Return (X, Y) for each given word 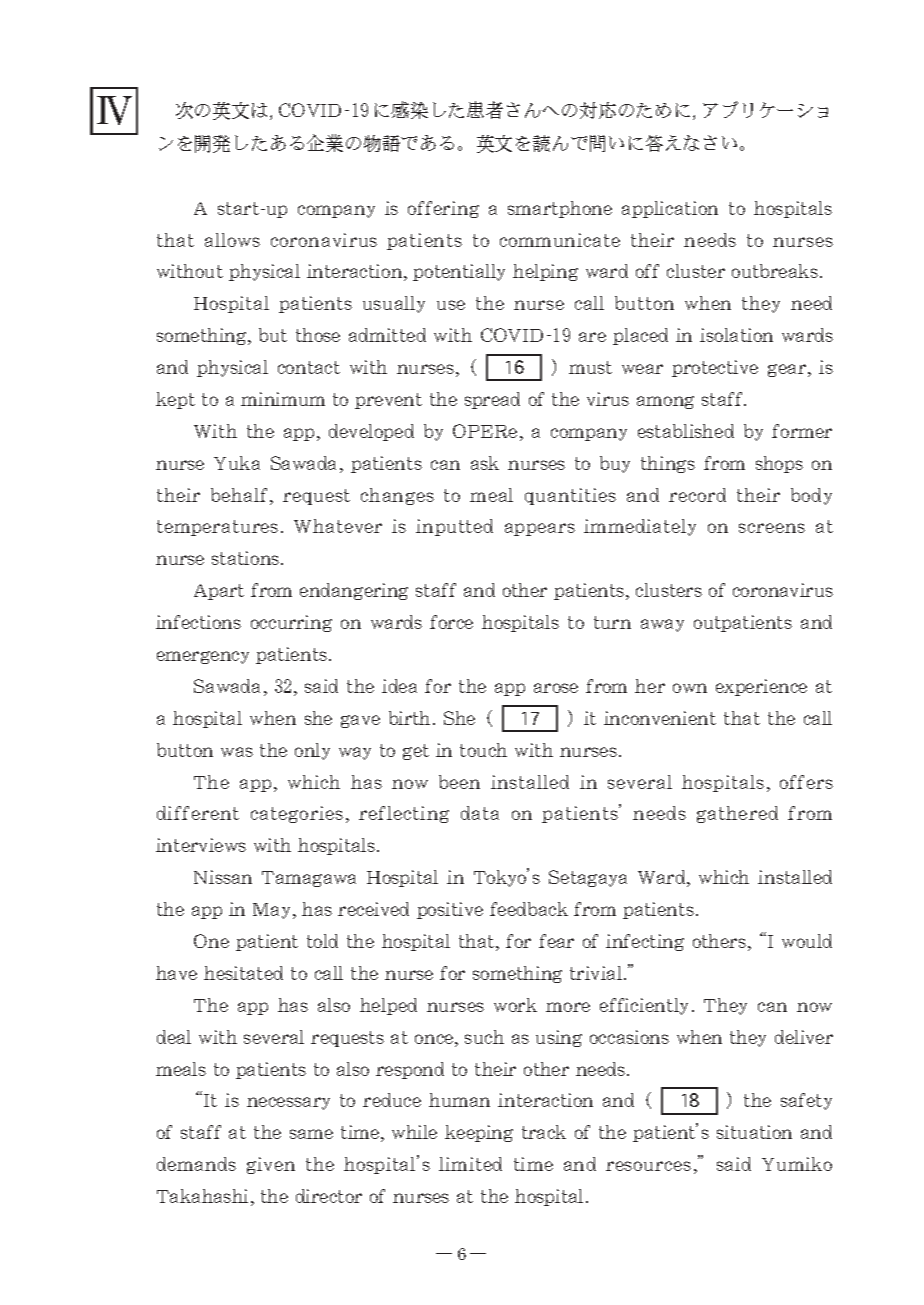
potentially (459, 272)
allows (232, 240)
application (670, 209)
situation (754, 1132)
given (271, 1165)
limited (470, 1164)
